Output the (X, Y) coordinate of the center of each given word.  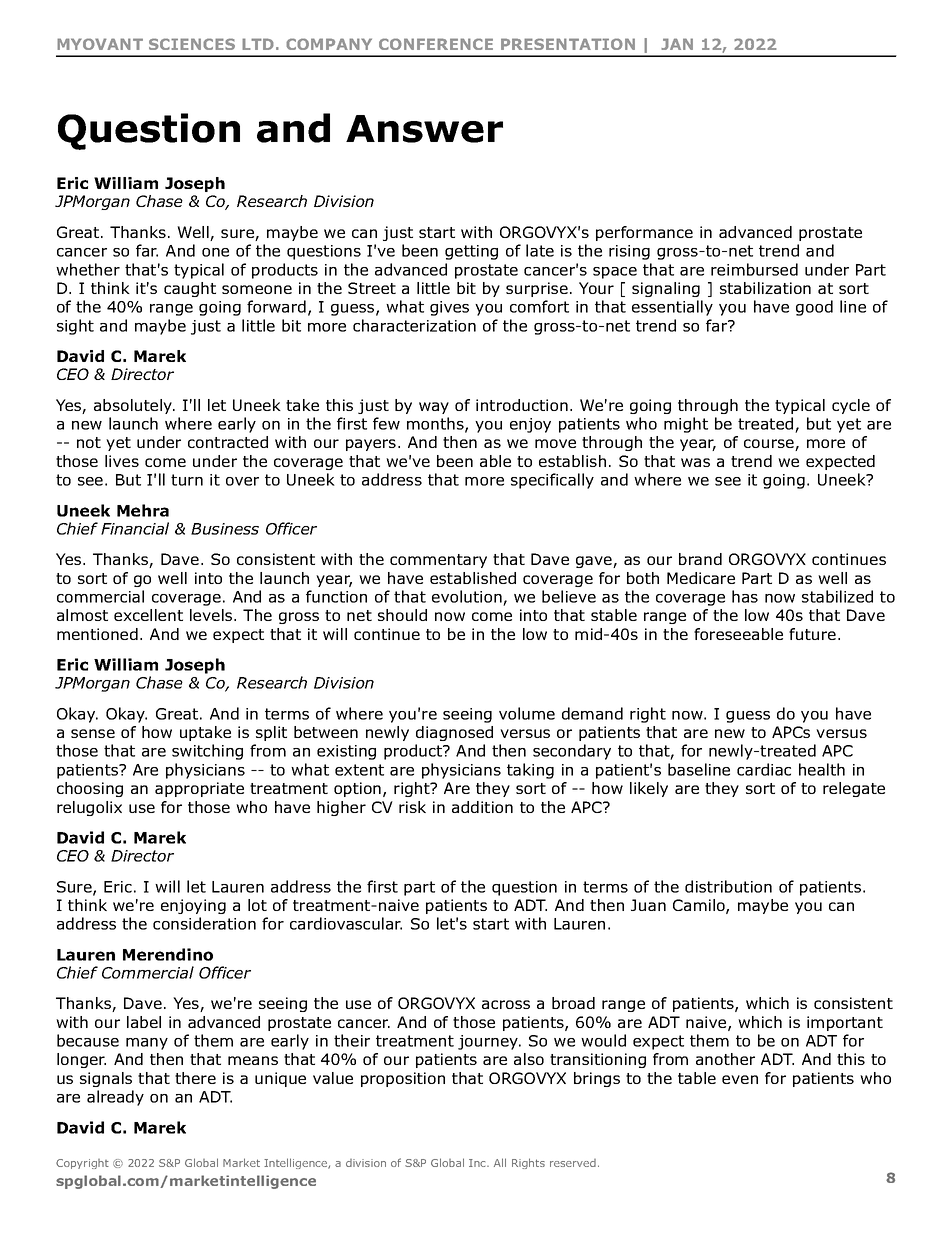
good (814, 308)
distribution (728, 886)
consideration (204, 923)
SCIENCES (192, 44)
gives (449, 308)
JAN (677, 44)
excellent (148, 615)
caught (190, 289)
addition (482, 807)
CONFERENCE (436, 44)
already (115, 1098)
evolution (467, 596)
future (812, 634)
